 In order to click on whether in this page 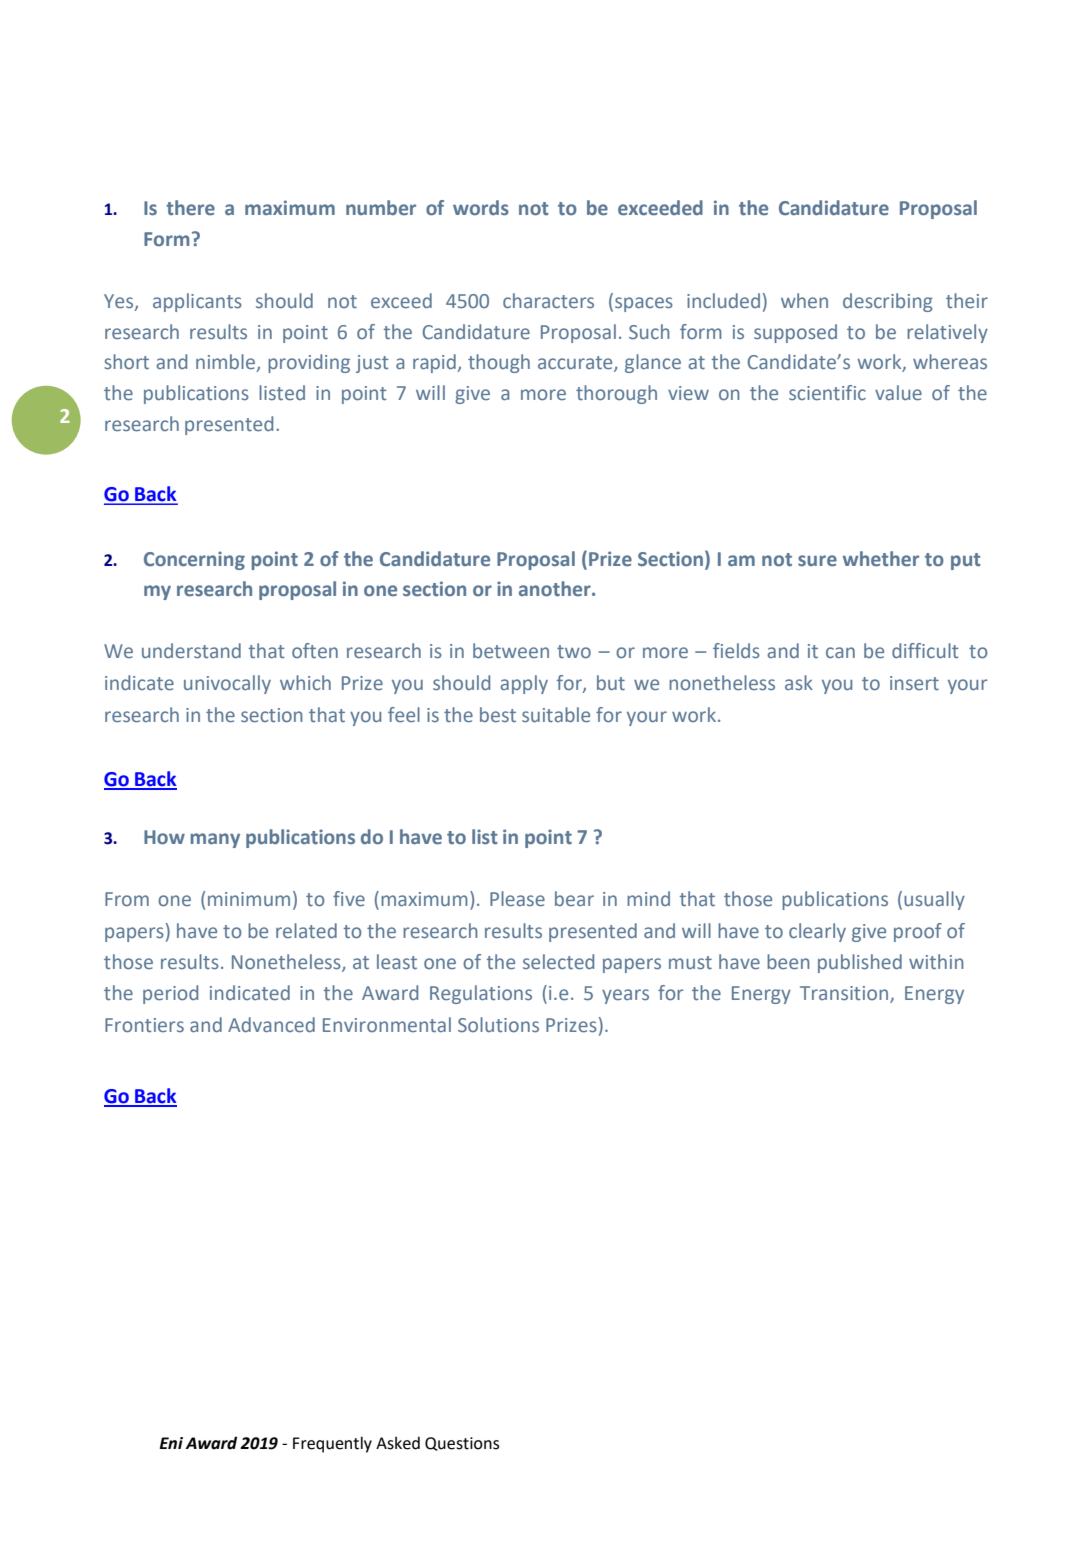, I will do `click(881, 558)`.
